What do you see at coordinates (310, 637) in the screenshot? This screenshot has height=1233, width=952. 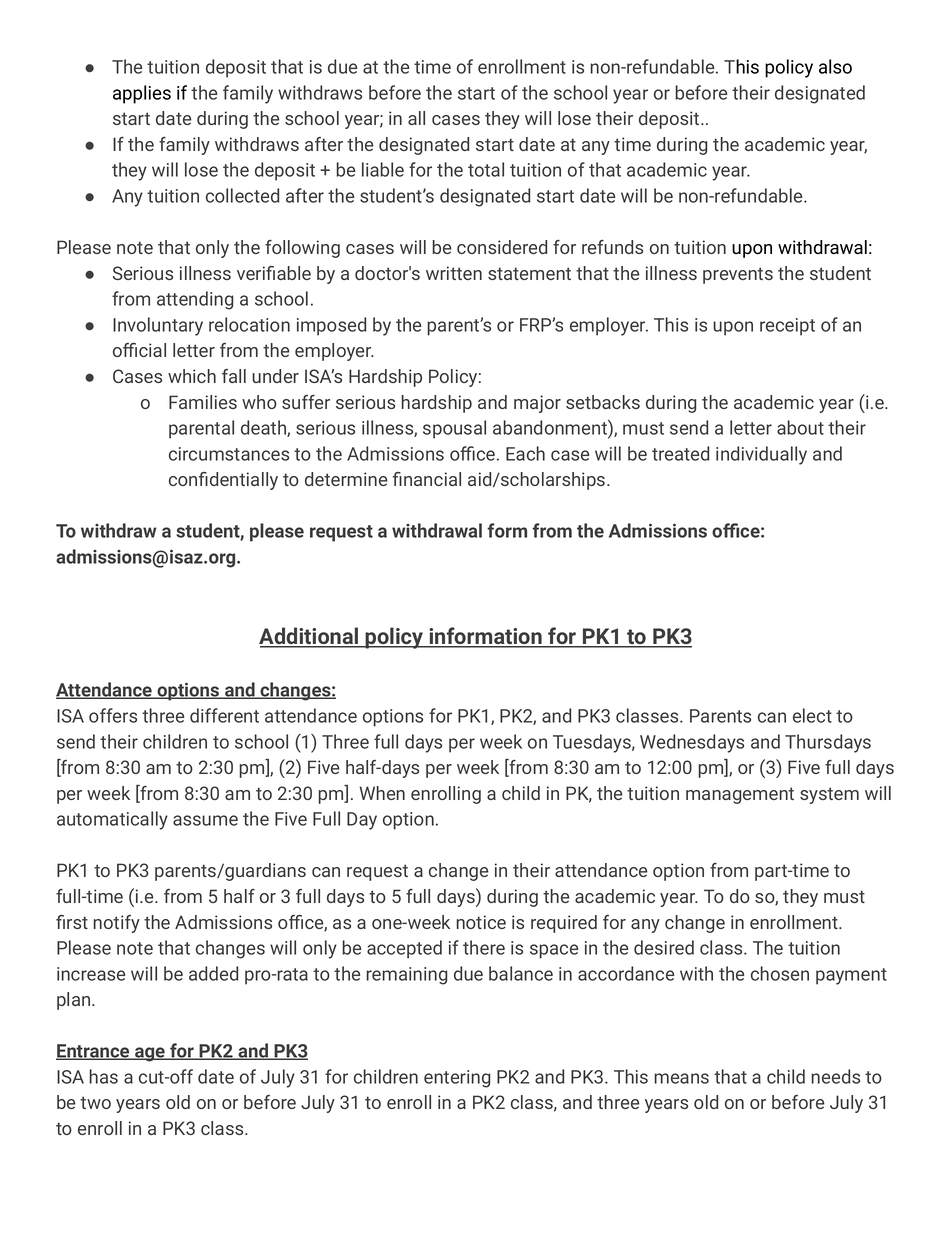 I see `Additional` at bounding box center [310, 637].
